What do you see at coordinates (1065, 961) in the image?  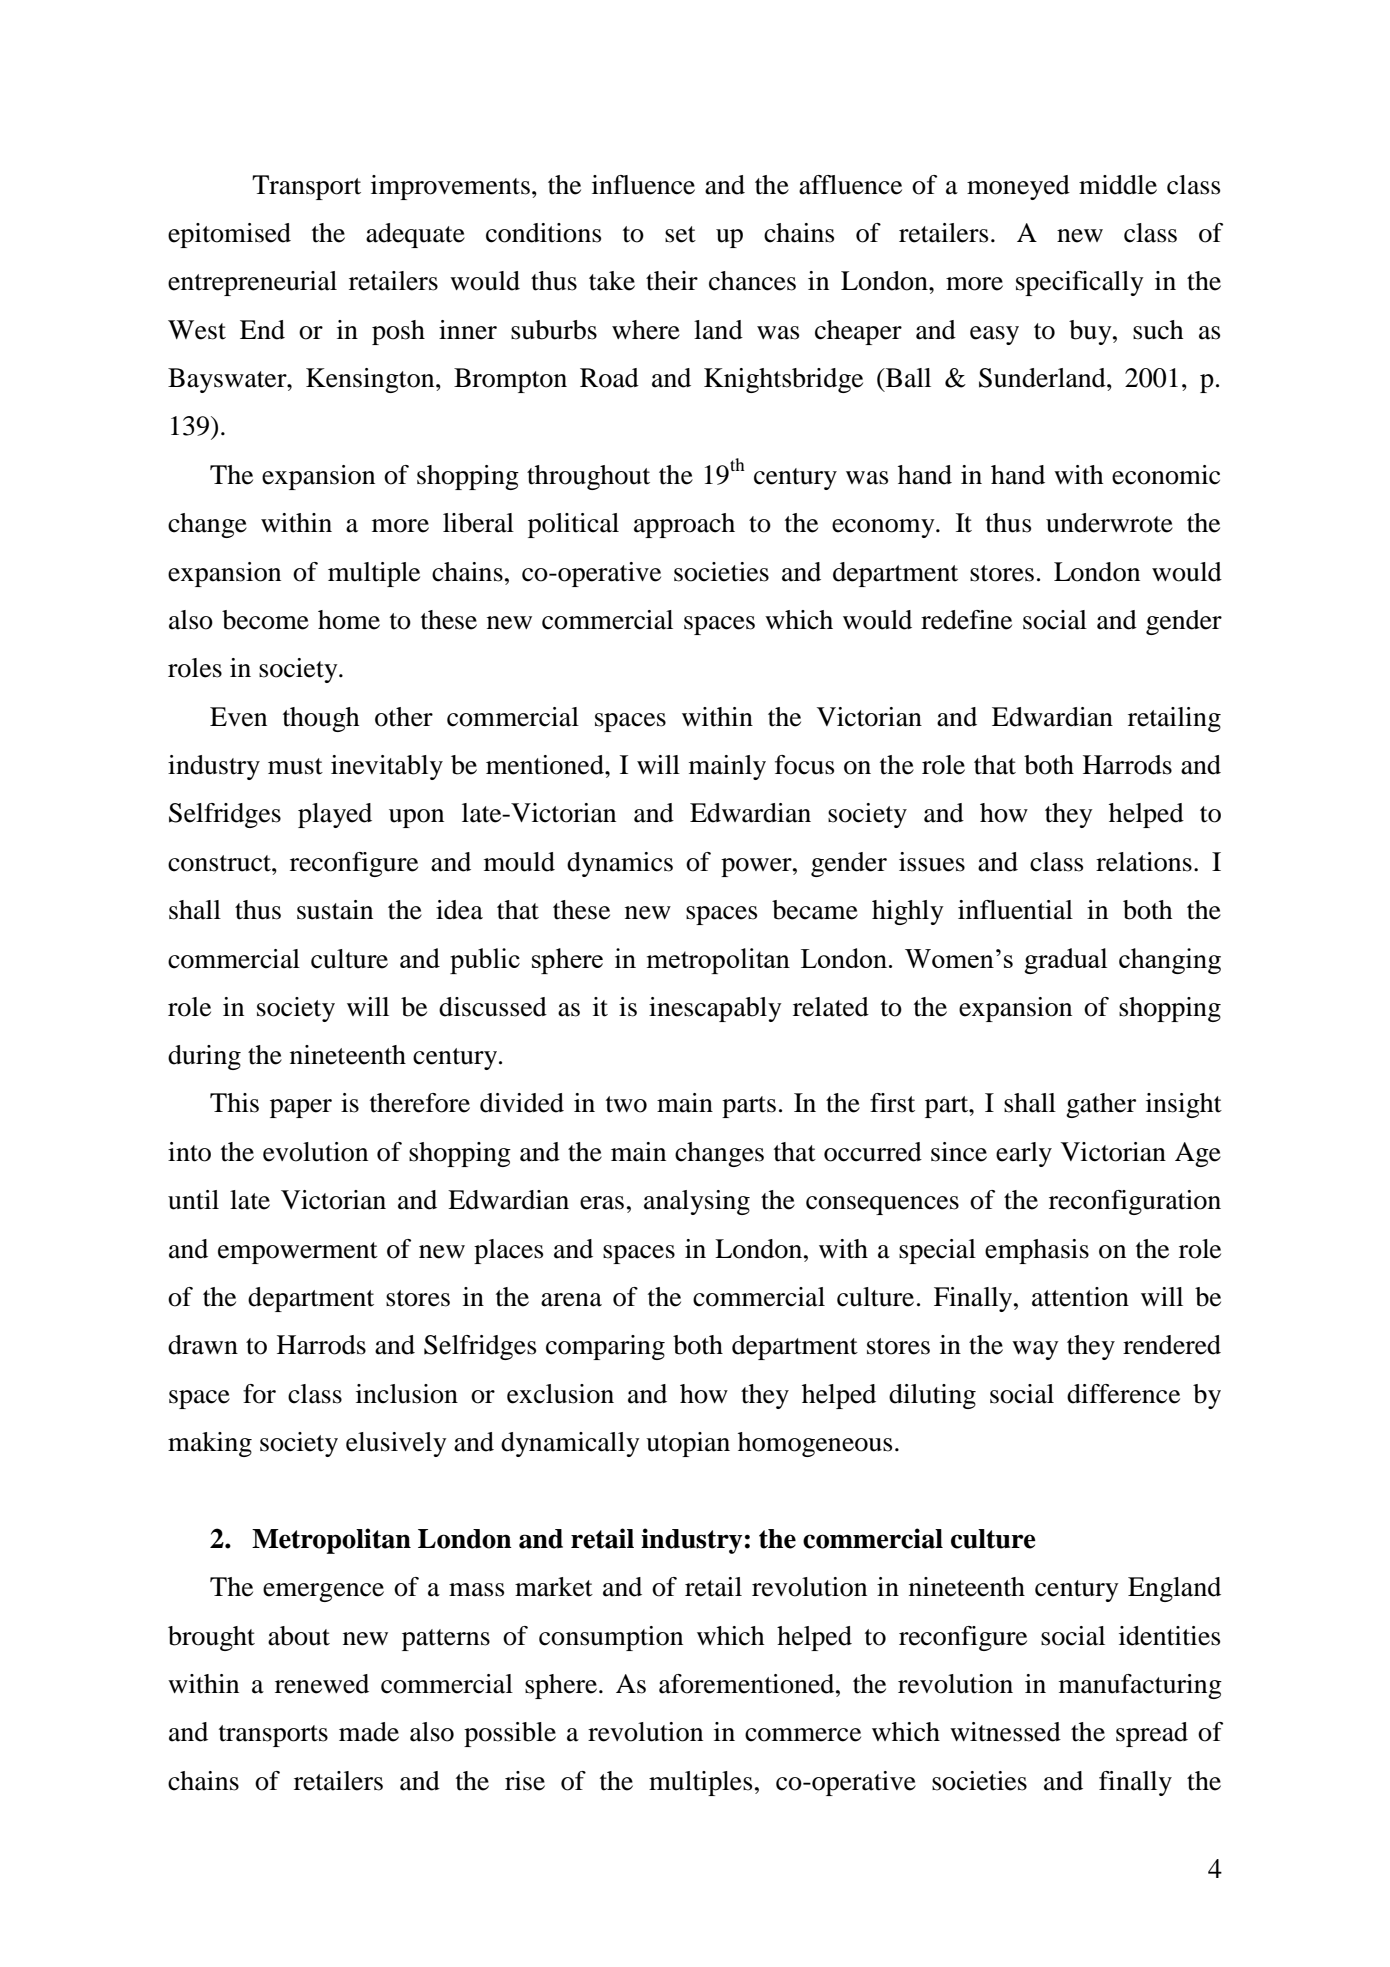 I see `gradual` at bounding box center [1065, 961].
